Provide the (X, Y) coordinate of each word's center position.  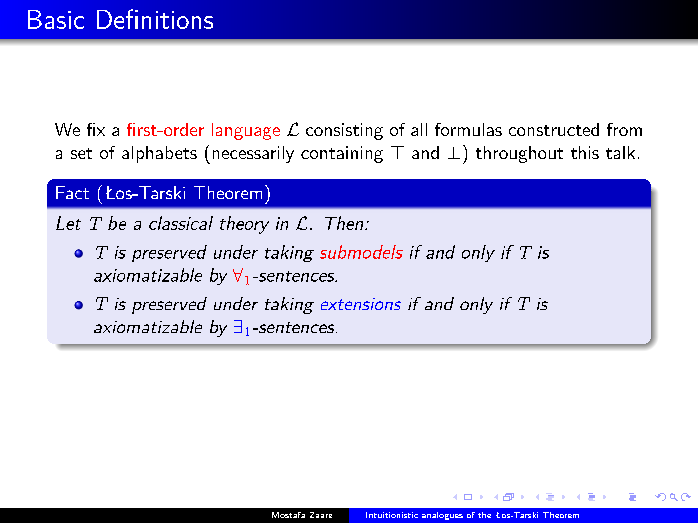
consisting (344, 131)
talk (620, 152)
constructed (554, 129)
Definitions (155, 19)
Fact (72, 192)
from (624, 129)
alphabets (159, 154)
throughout (519, 154)
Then (345, 223)
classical (181, 223)
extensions (361, 304)
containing (342, 154)
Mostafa (288, 515)
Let (68, 223)
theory (244, 225)
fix (96, 129)
